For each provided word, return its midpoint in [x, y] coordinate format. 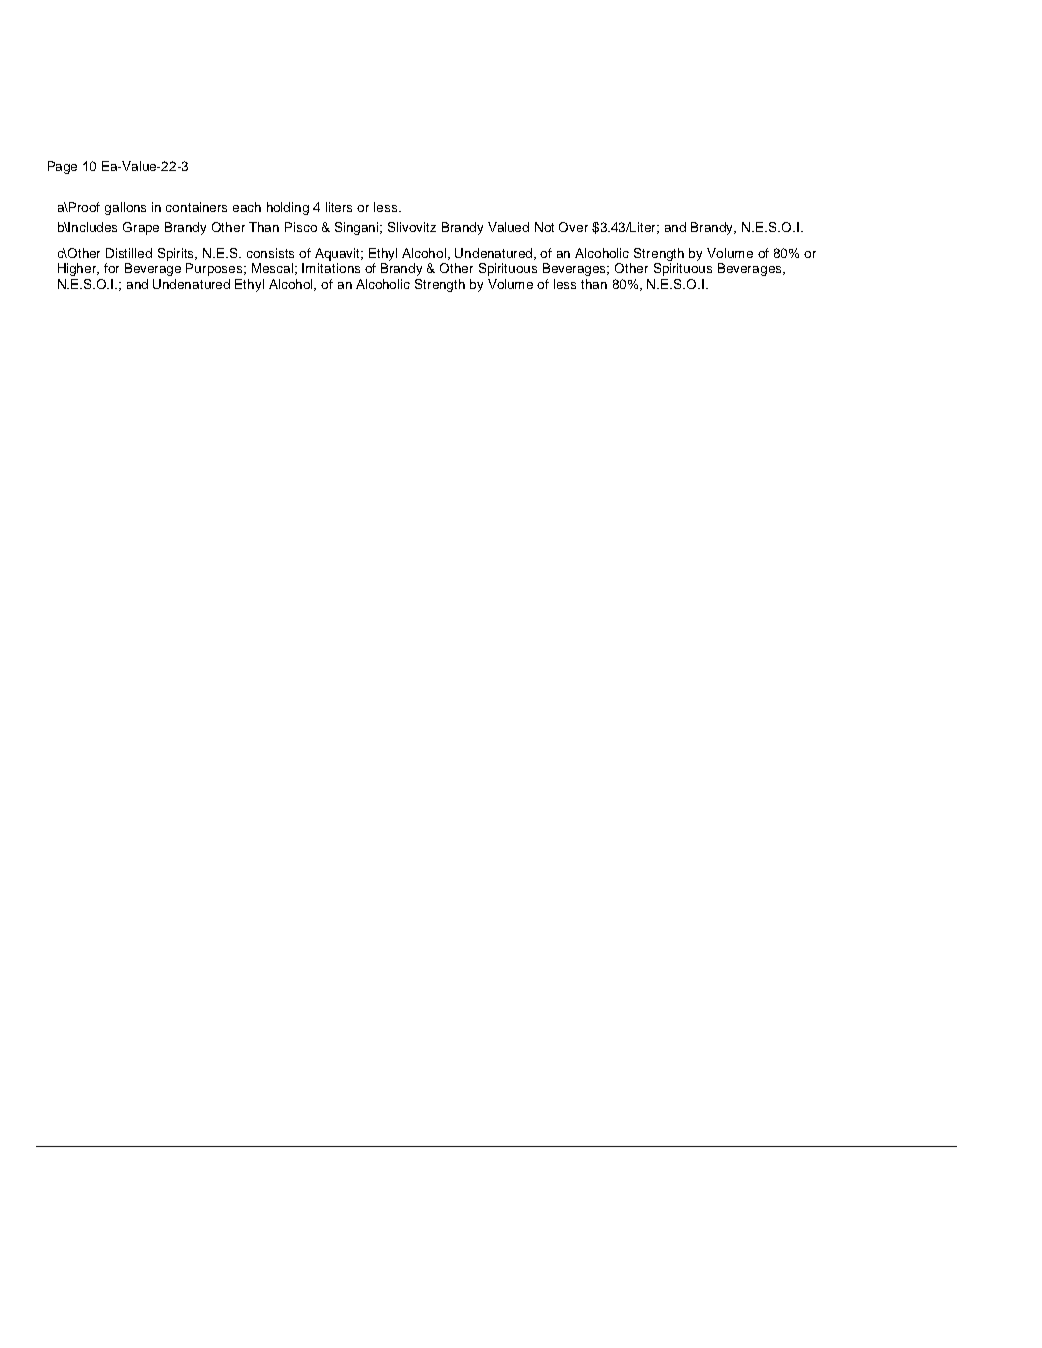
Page [62, 167]
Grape [141, 228]
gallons [125, 208]
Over [573, 227]
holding [288, 208]
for [111, 268]
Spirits [177, 254]
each [247, 207]
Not [544, 227]
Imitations [331, 268]
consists [270, 253]
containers [196, 207]
